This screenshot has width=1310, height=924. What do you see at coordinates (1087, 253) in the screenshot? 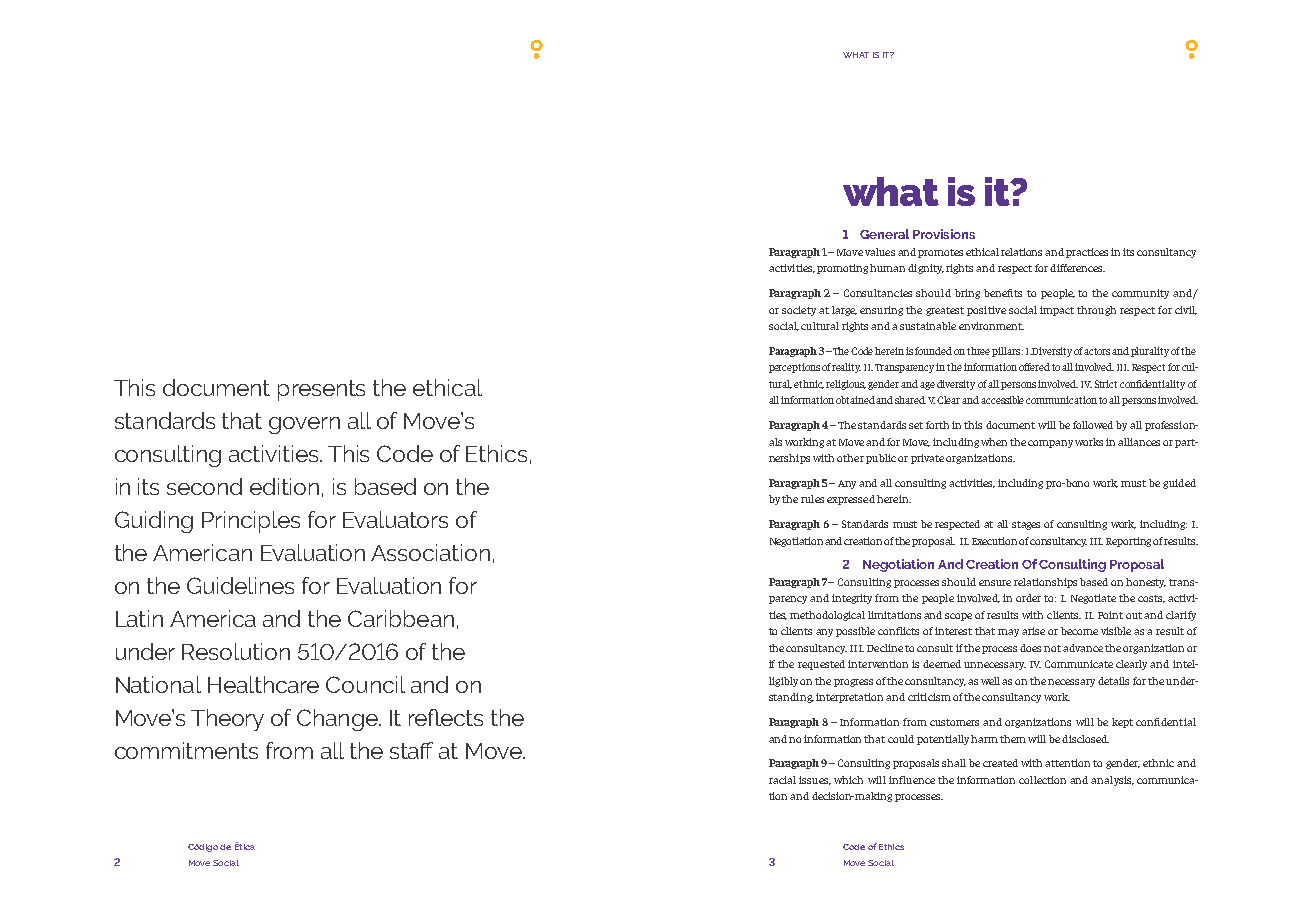
I see `practices` at bounding box center [1087, 253].
